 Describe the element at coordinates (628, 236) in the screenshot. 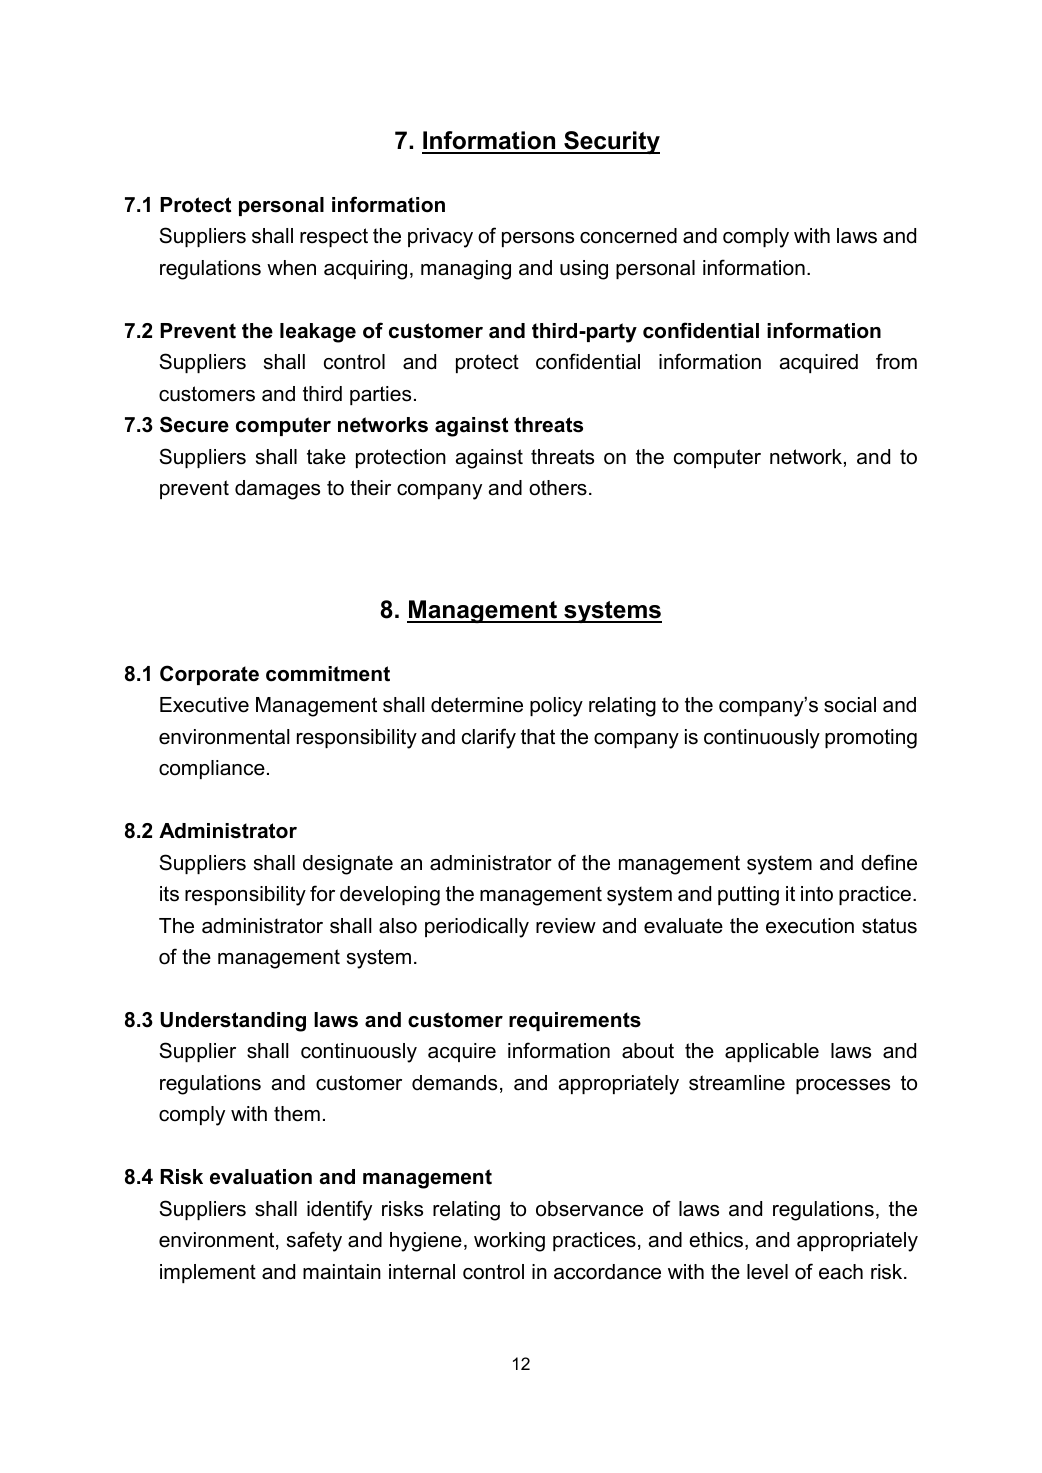

I see `concerned` at that location.
